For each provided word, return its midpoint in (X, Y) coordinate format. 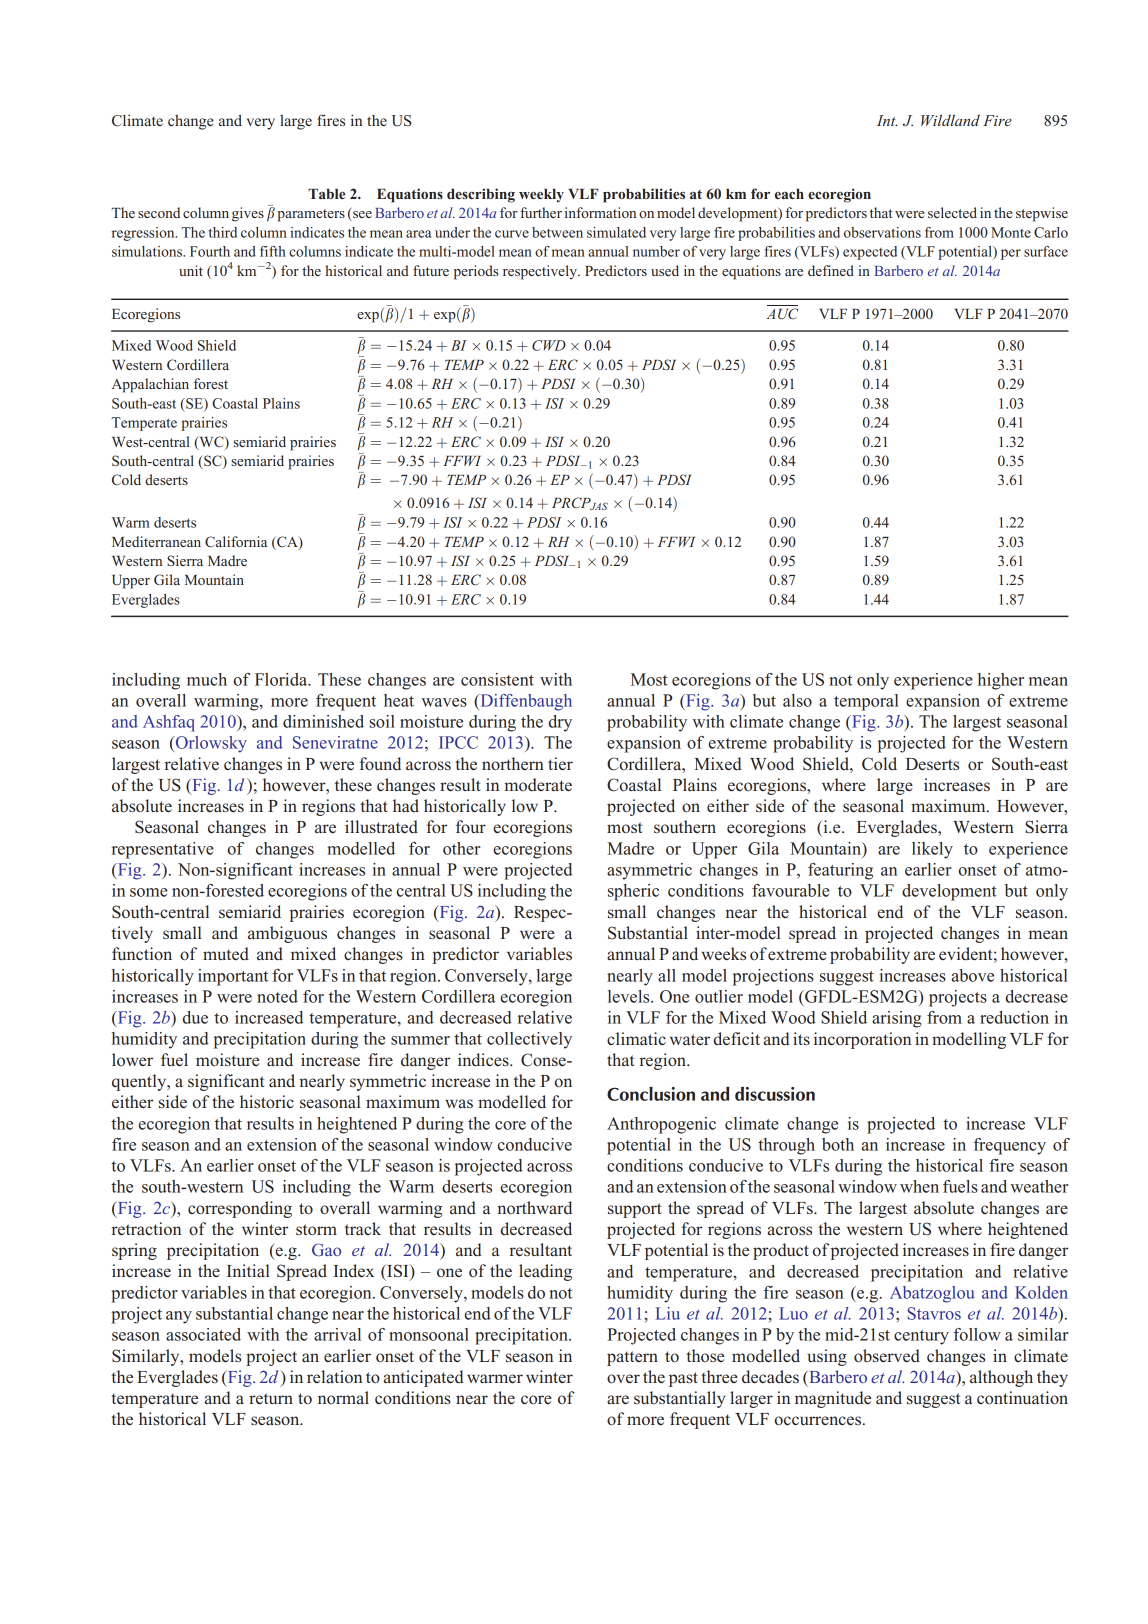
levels (630, 996)
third (223, 232)
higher (1001, 681)
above (973, 975)
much (207, 679)
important (233, 977)
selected (952, 212)
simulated (616, 232)
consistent (497, 679)
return (271, 1399)
